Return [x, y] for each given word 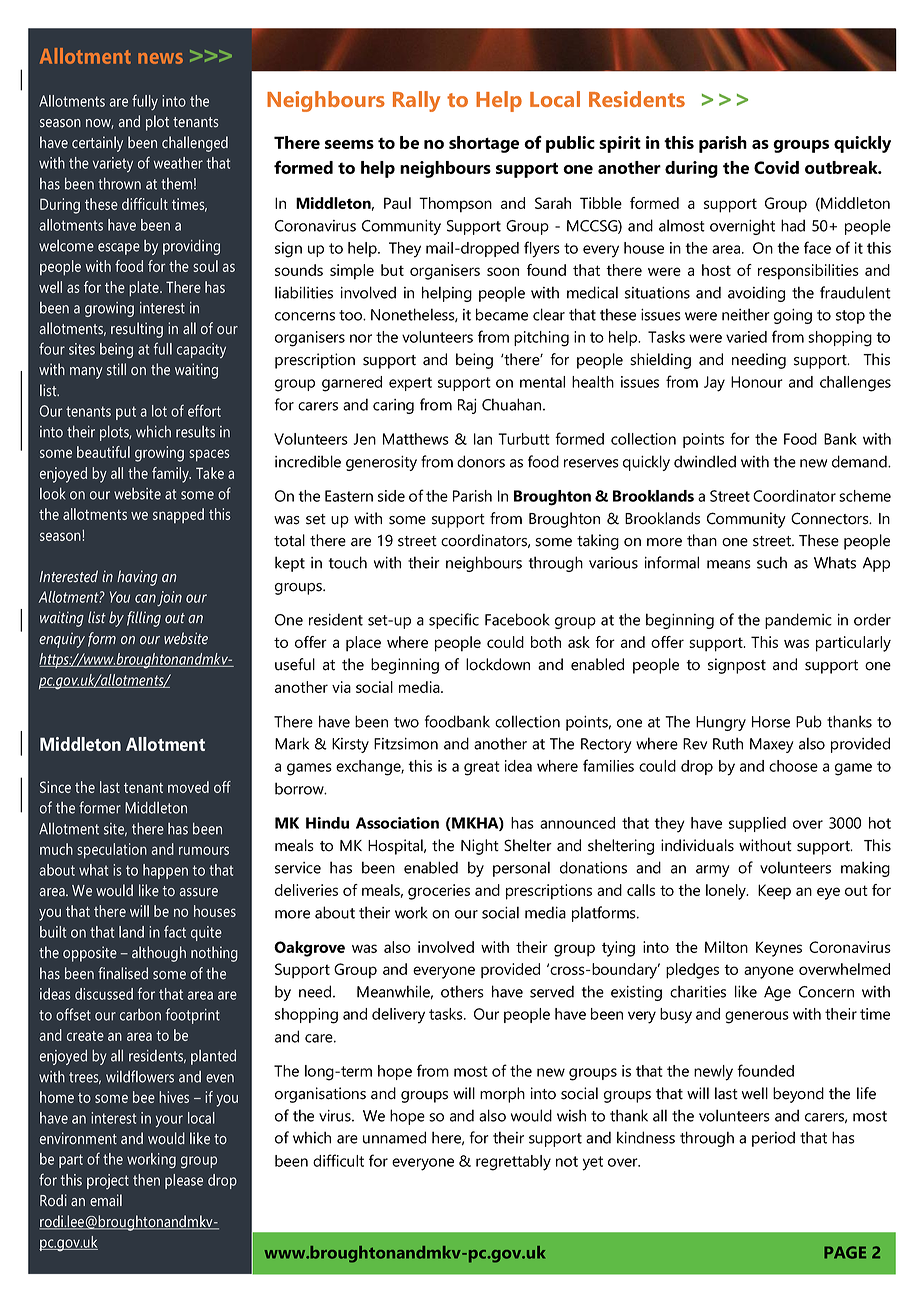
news [160, 58]
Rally [416, 101]
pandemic [798, 621]
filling [144, 619]
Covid [776, 167]
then [146, 1180]
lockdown [498, 664]
